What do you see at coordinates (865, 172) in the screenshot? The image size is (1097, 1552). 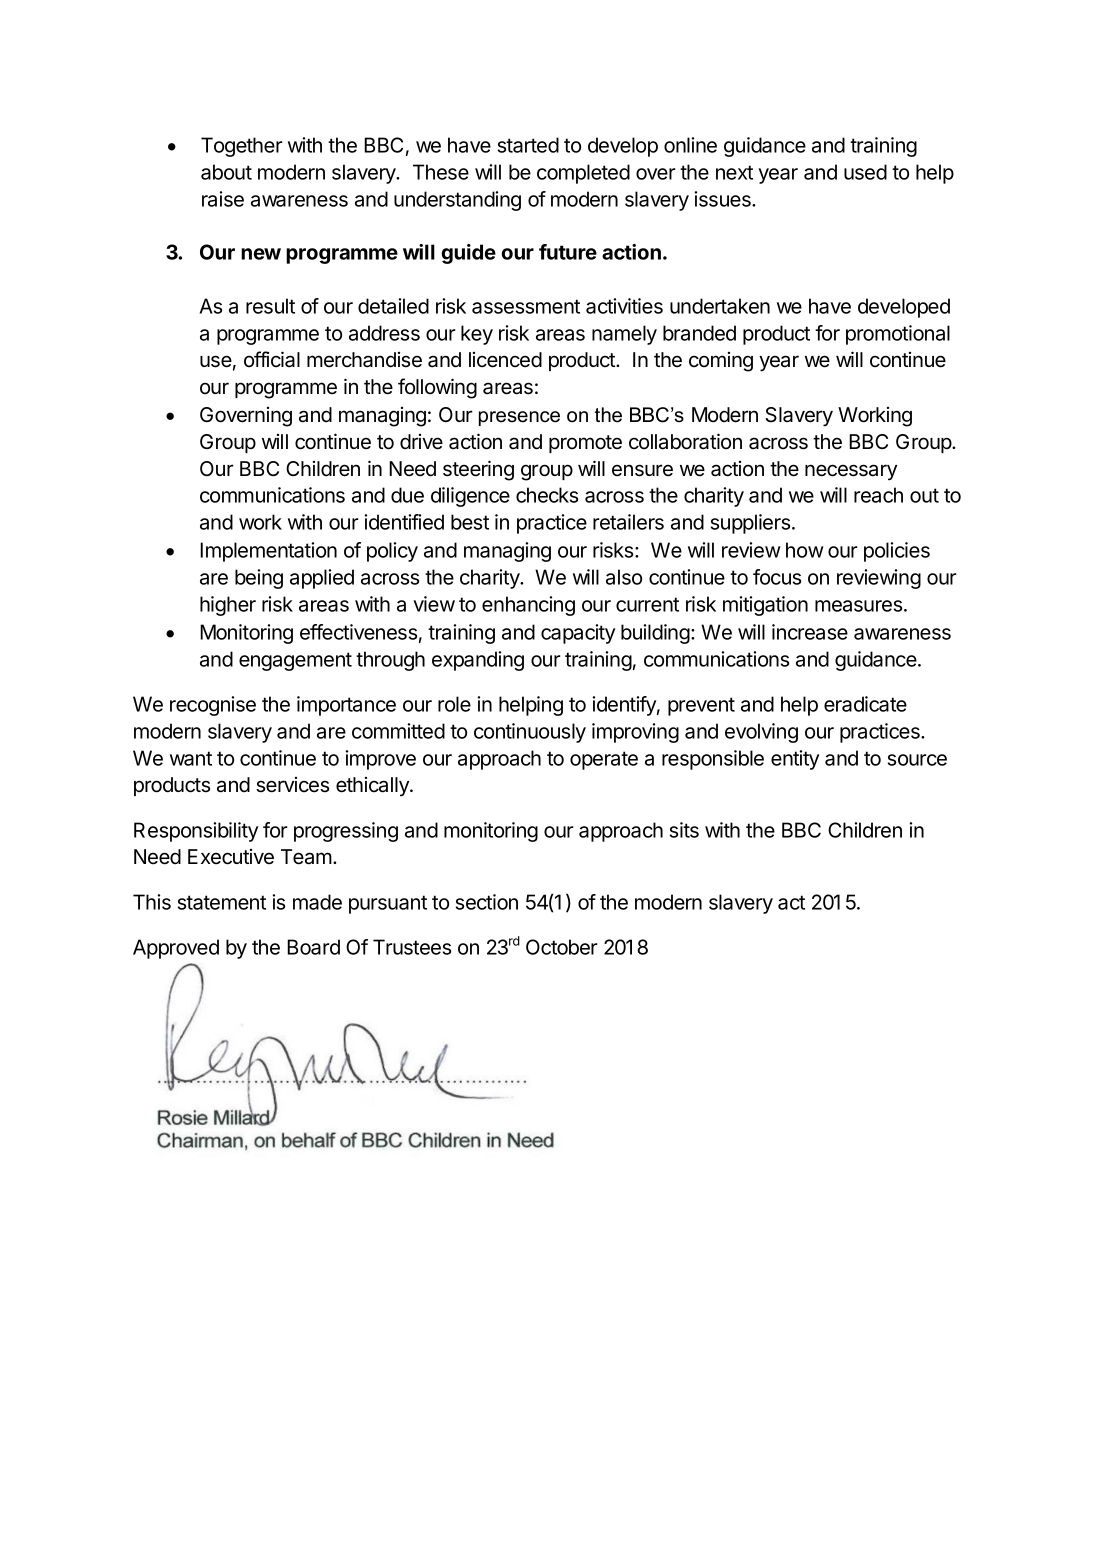 I see `used` at bounding box center [865, 172].
